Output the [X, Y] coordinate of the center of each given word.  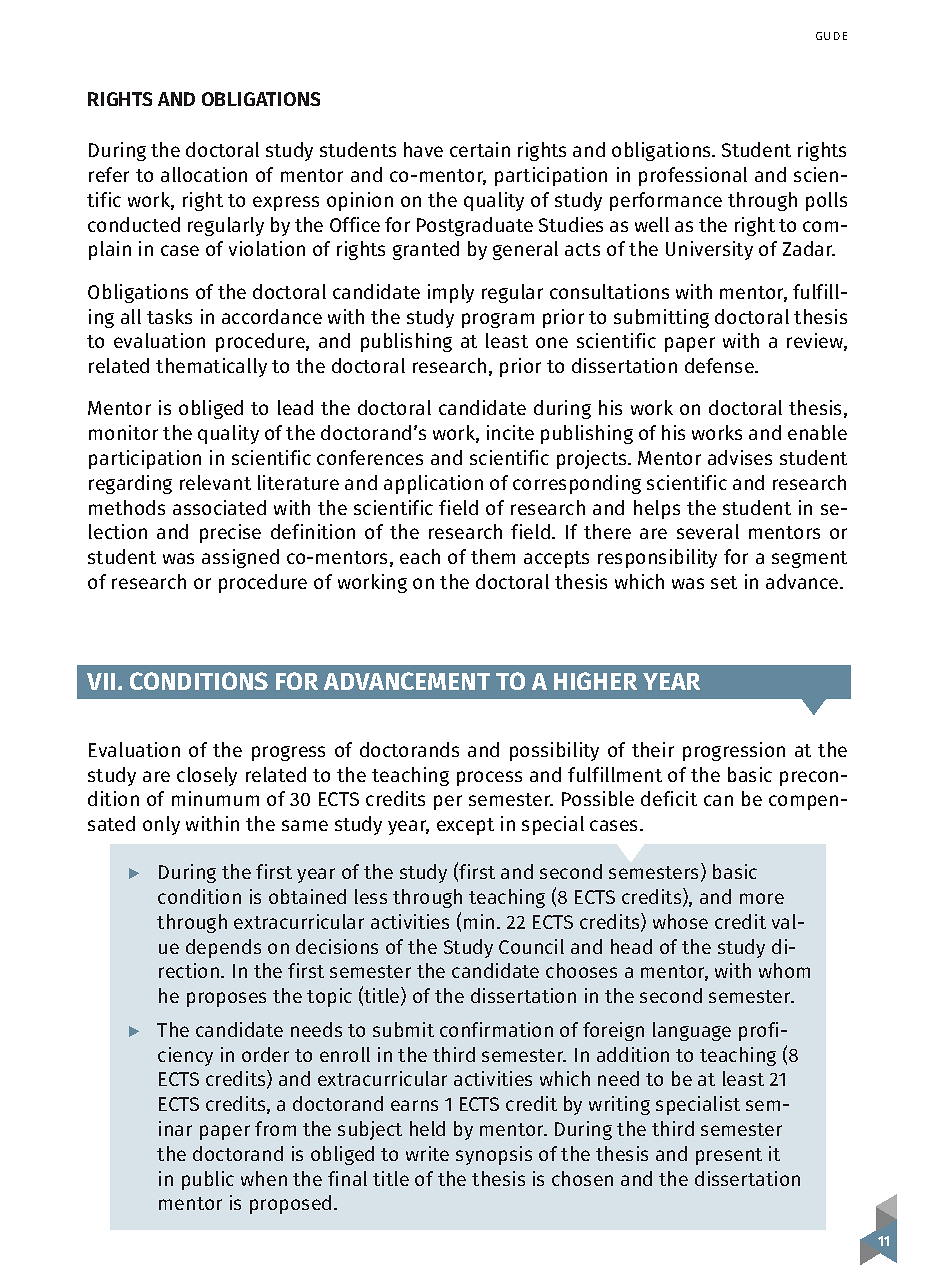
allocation [204, 174]
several [708, 531]
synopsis [494, 1155]
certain [480, 149]
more [762, 898]
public [208, 1180]
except [465, 826]
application [433, 484]
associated [219, 507]
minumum [215, 798]
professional [693, 176]
